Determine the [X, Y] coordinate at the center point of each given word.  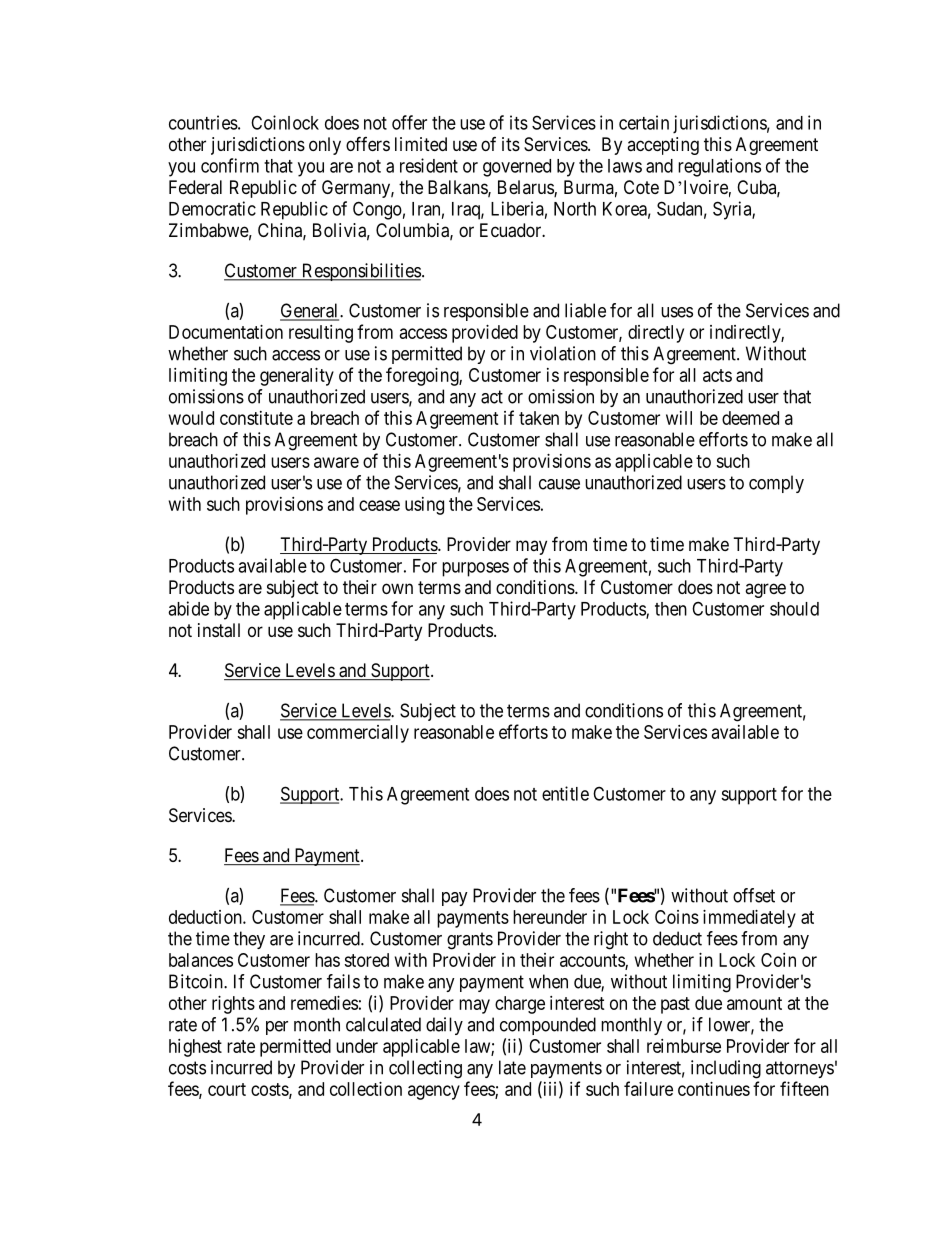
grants [470, 941]
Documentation [226, 332]
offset [754, 895]
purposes [475, 569]
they [249, 940]
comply [776, 484]
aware [336, 462]
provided [485, 334]
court [227, 1089]
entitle [565, 793]
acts [717, 375]
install [219, 630]
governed [517, 168]
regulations [719, 167]
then [671, 609]
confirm [230, 165]
